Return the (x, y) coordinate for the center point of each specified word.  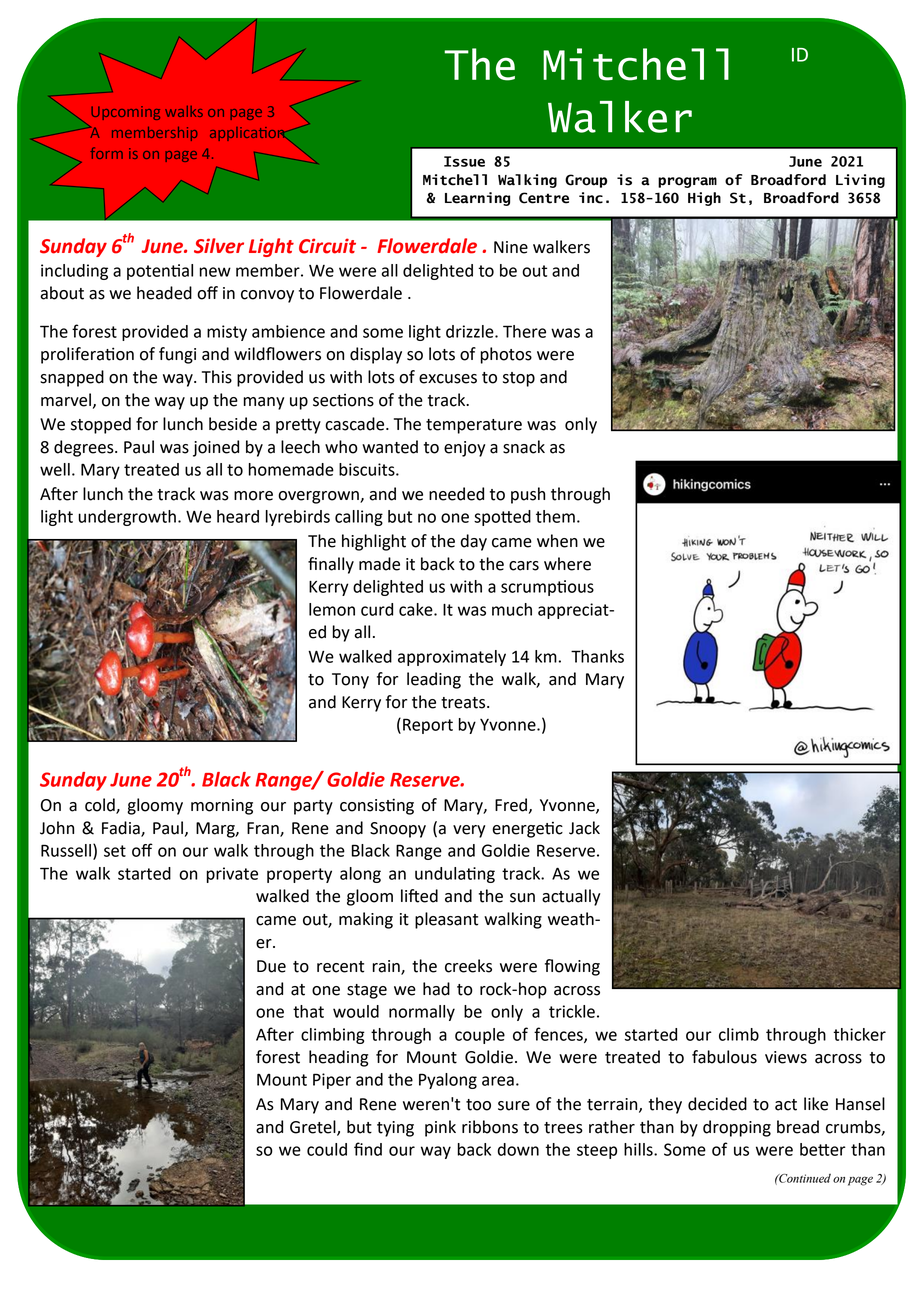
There (524, 331)
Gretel (314, 1128)
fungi (177, 355)
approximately (452, 658)
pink (440, 1128)
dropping (737, 1128)
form (106, 153)
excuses (448, 379)
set (115, 851)
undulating (455, 875)
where (567, 564)
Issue (464, 161)
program (687, 182)
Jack (584, 828)
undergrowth (127, 518)
